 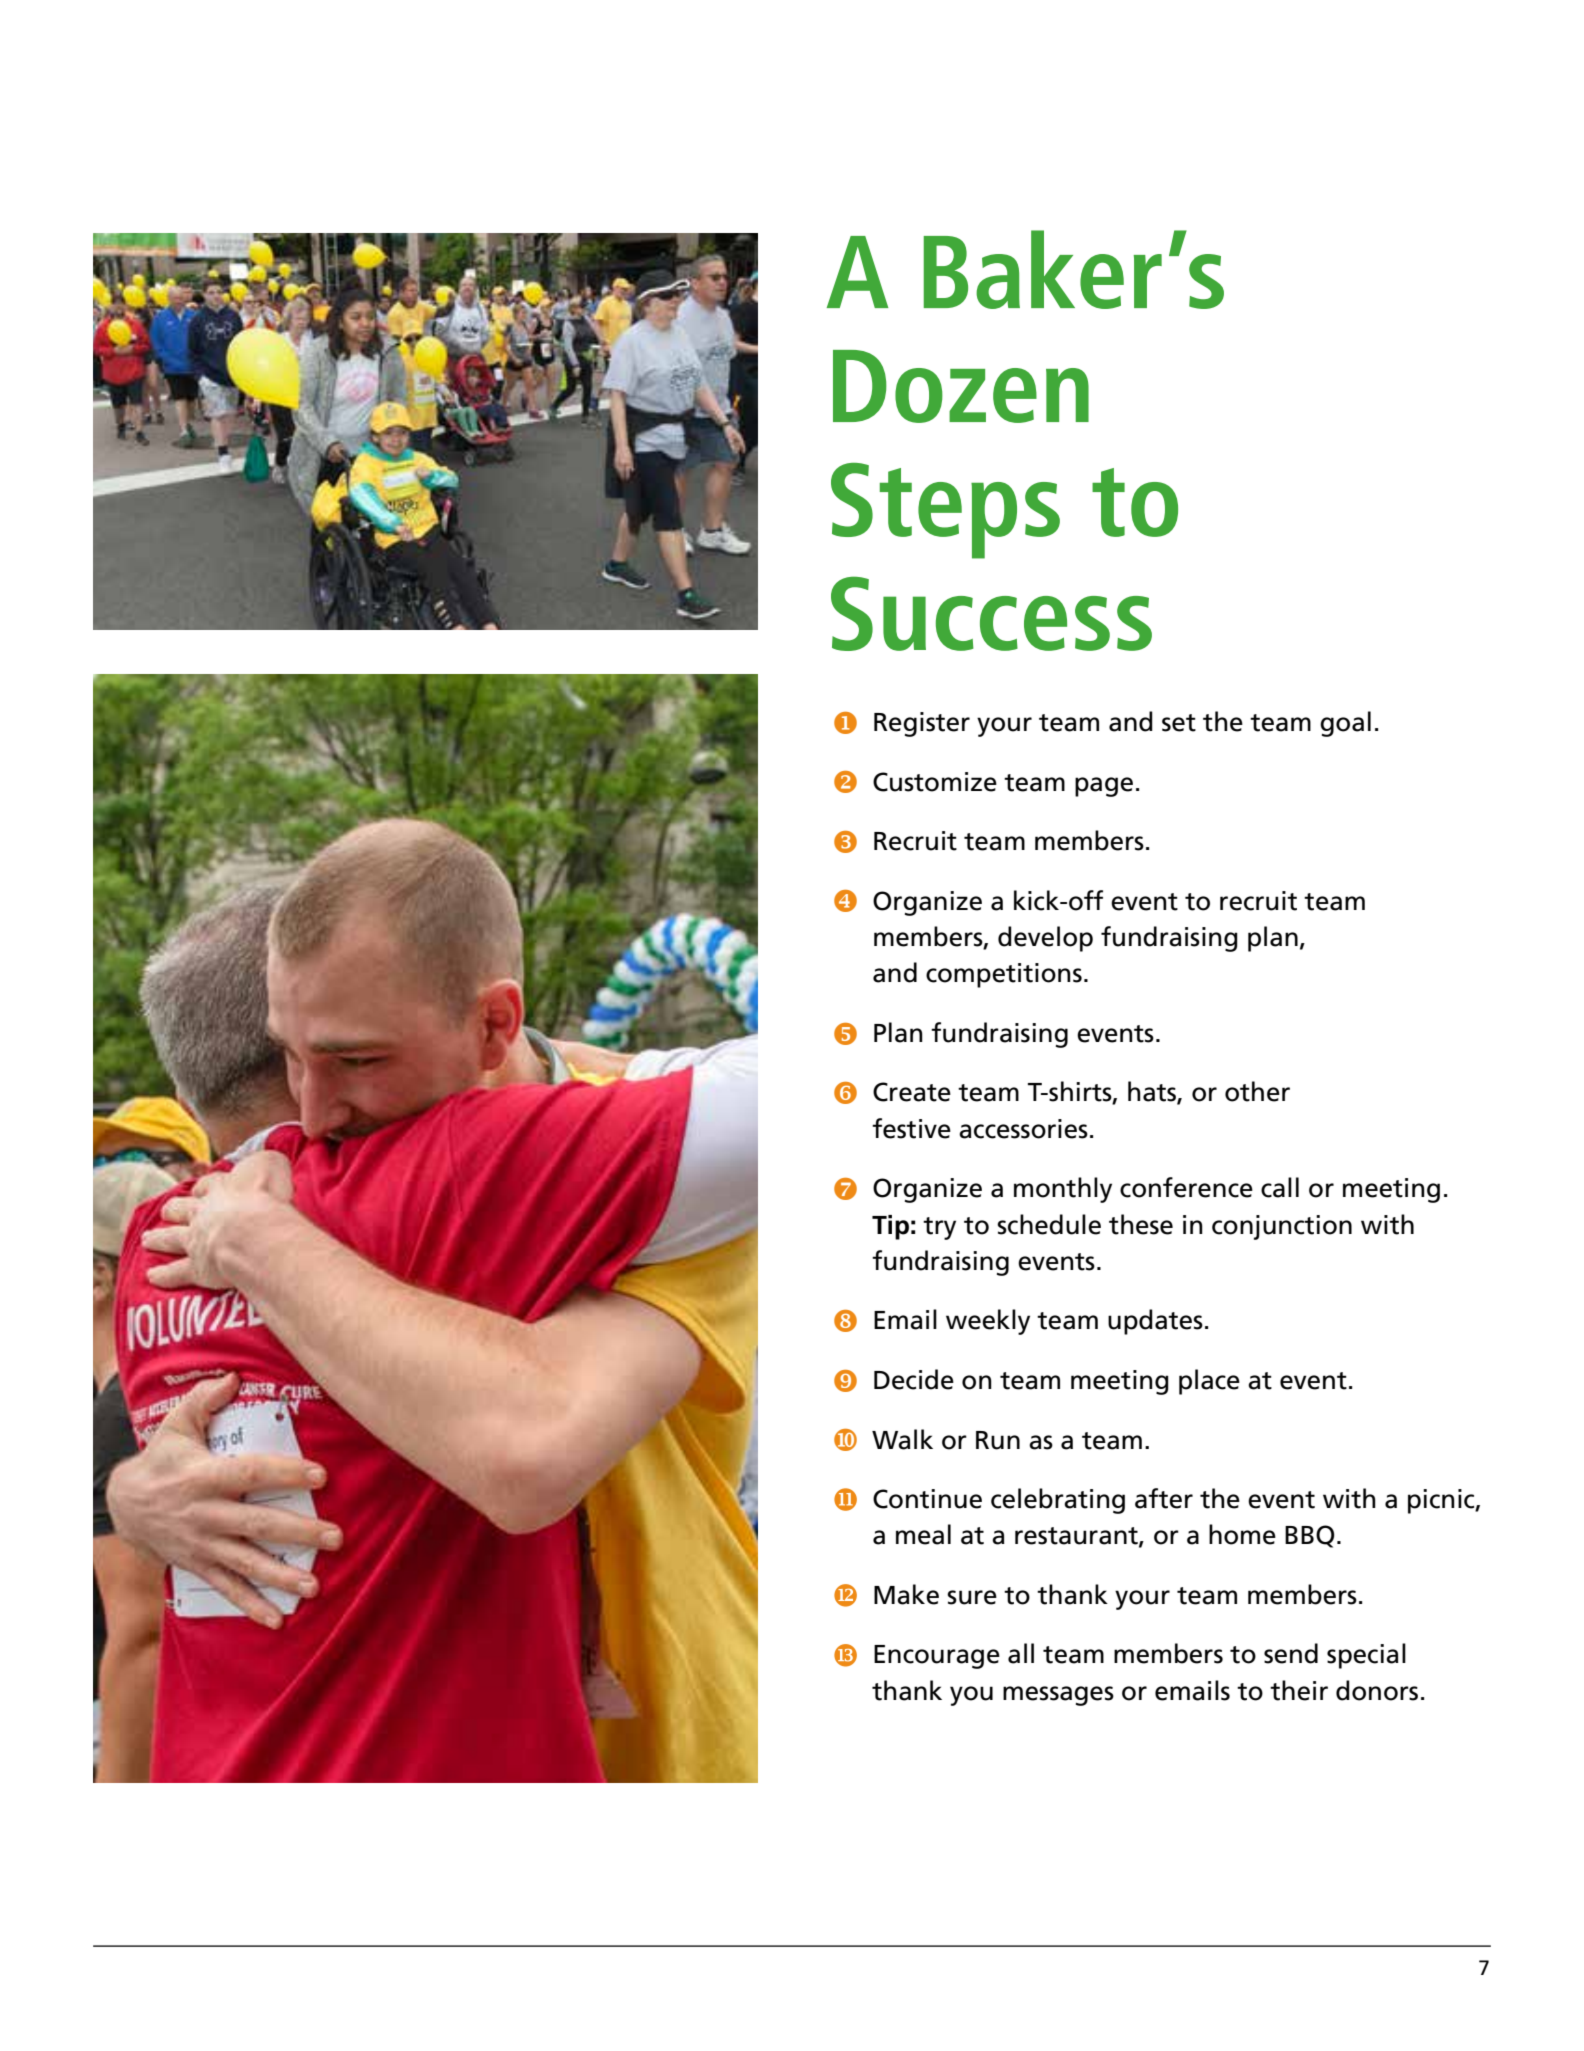 I want to click on other, so click(x=1257, y=1091).
